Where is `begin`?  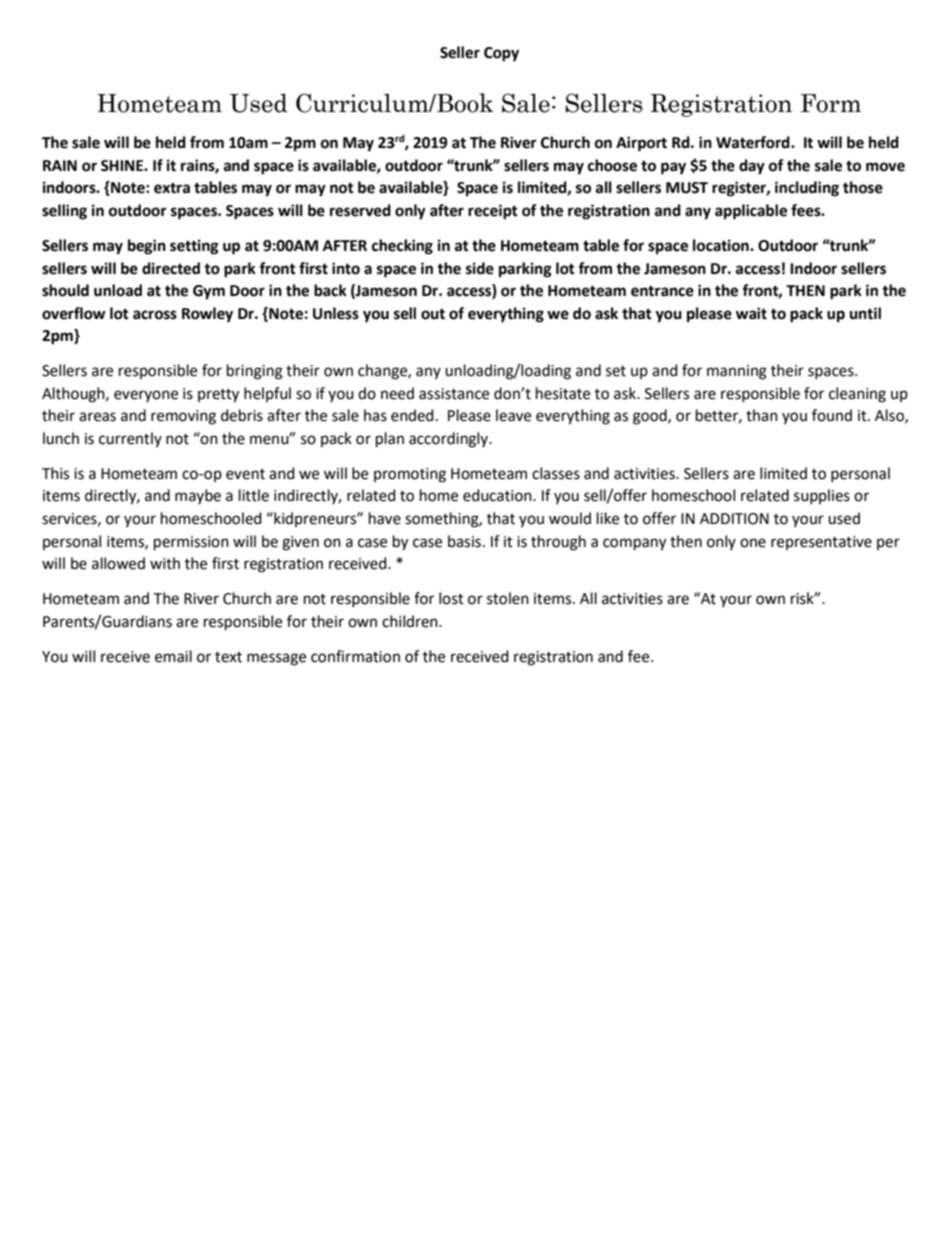 begin is located at coordinates (147, 247).
